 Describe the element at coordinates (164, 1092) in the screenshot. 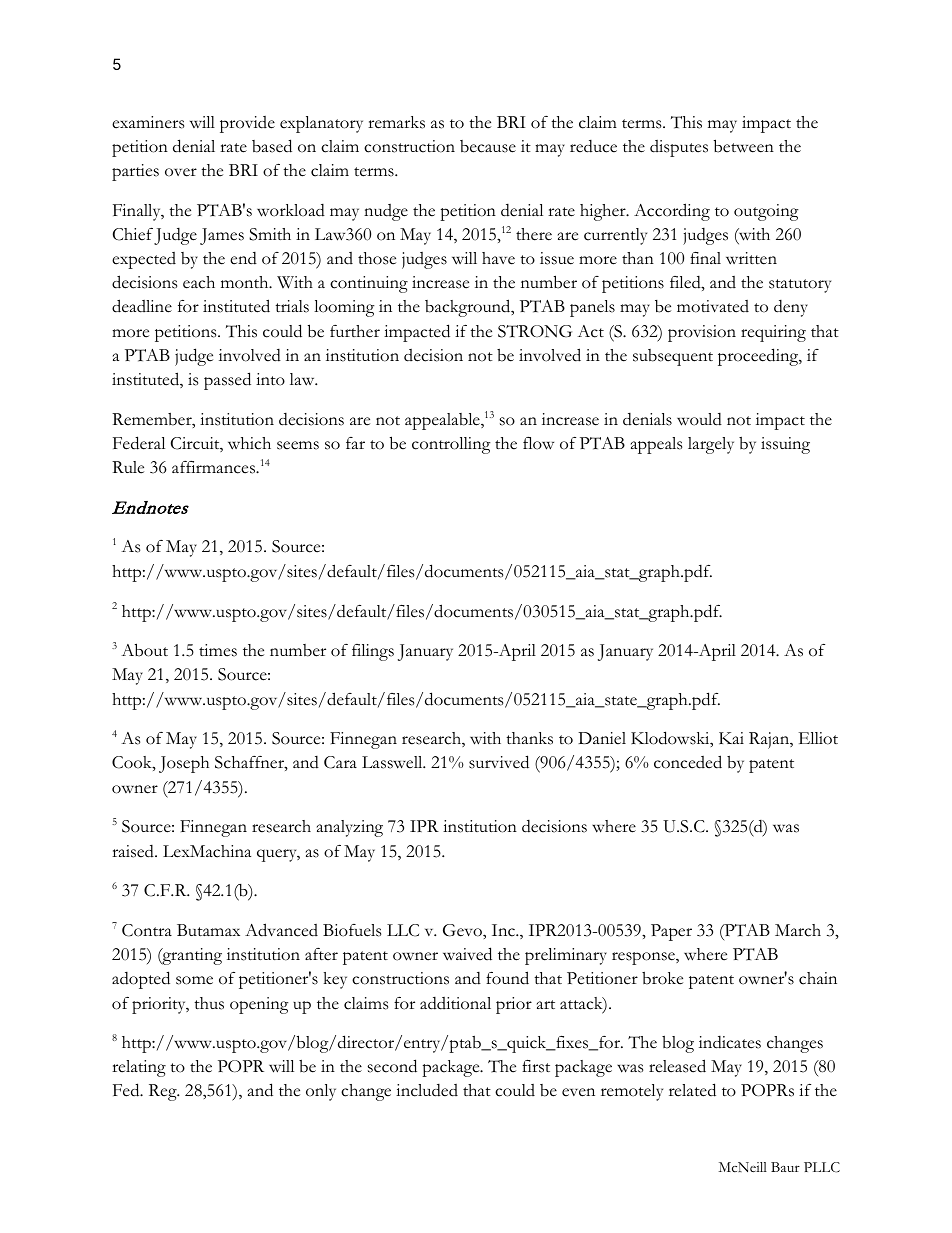

I see `Reg` at that location.
